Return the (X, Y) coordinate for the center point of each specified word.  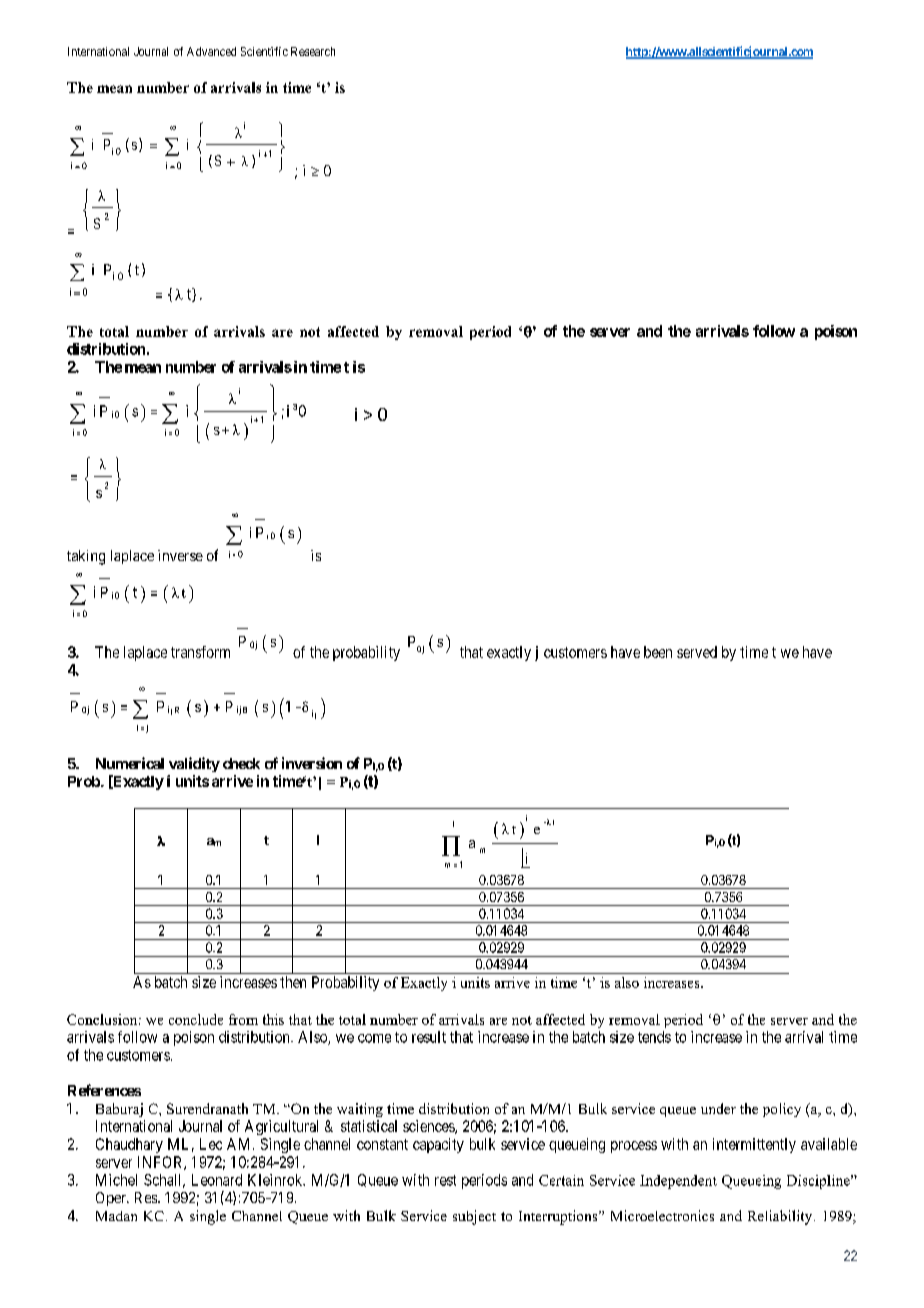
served (697, 652)
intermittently (754, 1145)
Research (313, 51)
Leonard (217, 1180)
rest (445, 1180)
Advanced (211, 51)
